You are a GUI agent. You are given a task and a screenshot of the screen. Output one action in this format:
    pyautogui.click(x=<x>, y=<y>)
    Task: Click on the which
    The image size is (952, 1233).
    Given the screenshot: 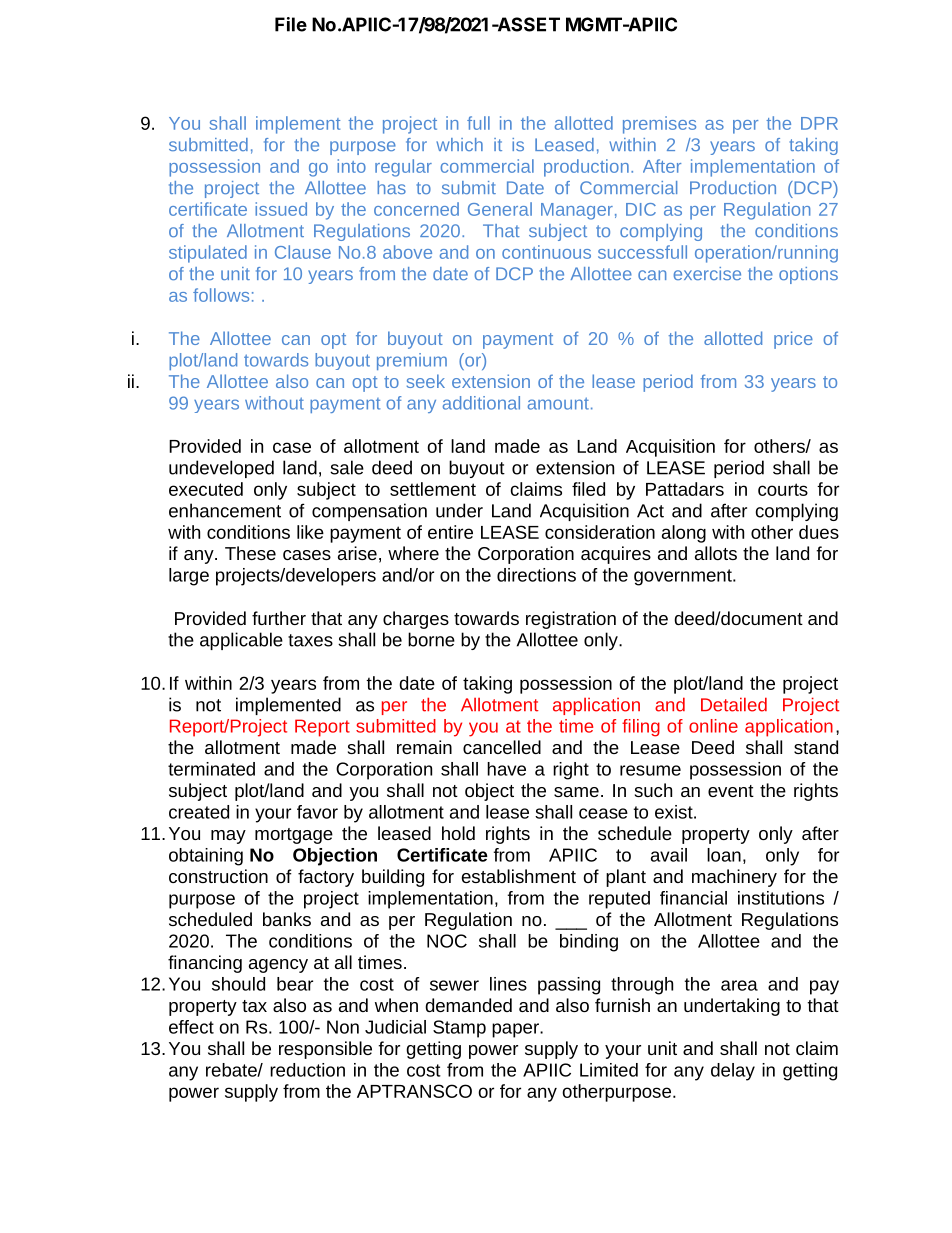 What is the action you would take?
    pyautogui.click(x=459, y=144)
